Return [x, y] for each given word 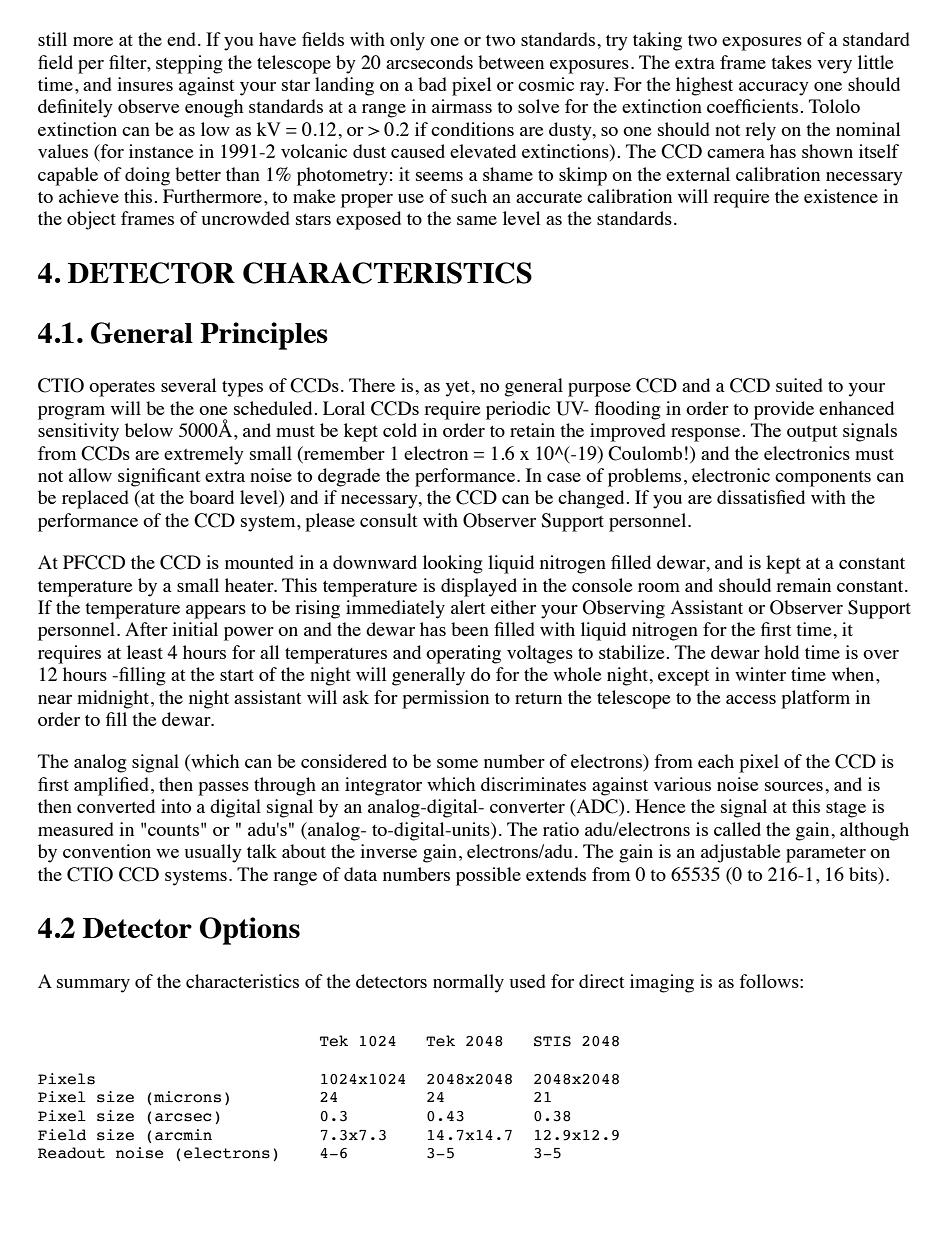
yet [459, 389]
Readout [71, 1153]
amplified [111, 786]
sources [794, 786]
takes [791, 62]
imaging [662, 983]
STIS [552, 1041]
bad [432, 84]
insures [145, 84]
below [149, 430]
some [457, 763]
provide [784, 410]
